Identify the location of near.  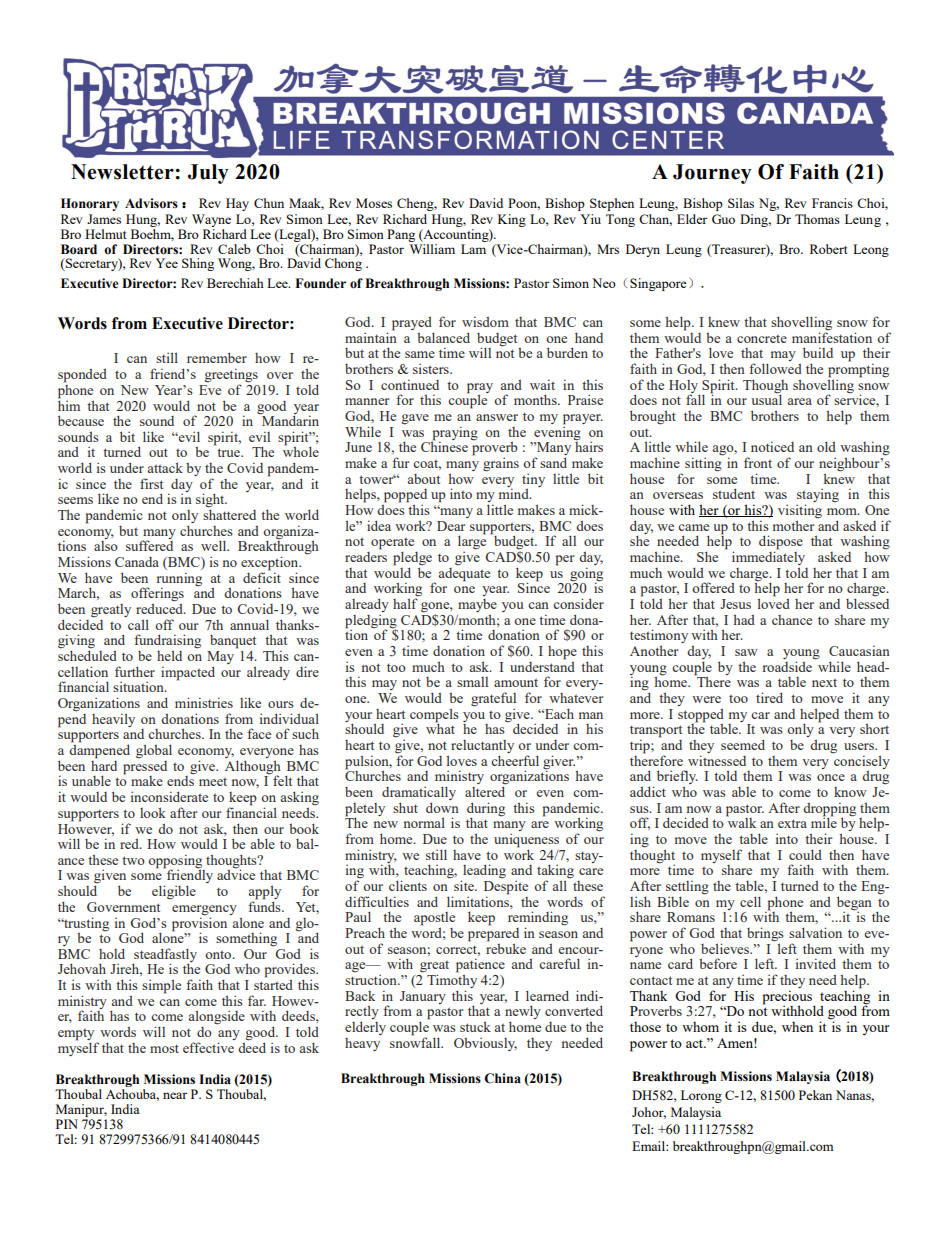
(175, 1095).
